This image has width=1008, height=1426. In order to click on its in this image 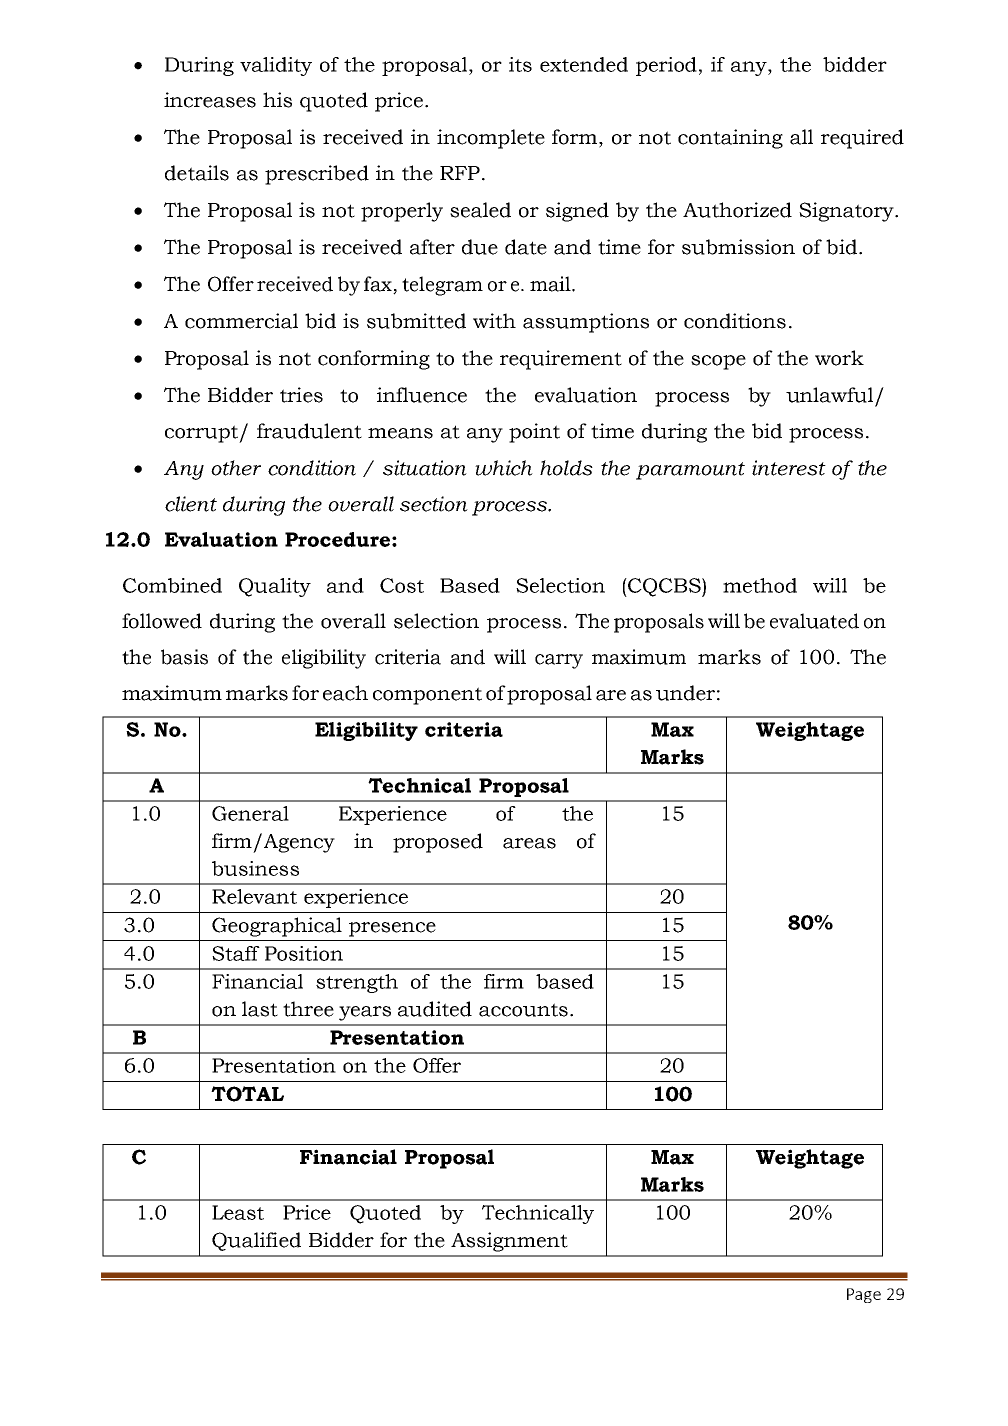, I will do `click(520, 64)`.
